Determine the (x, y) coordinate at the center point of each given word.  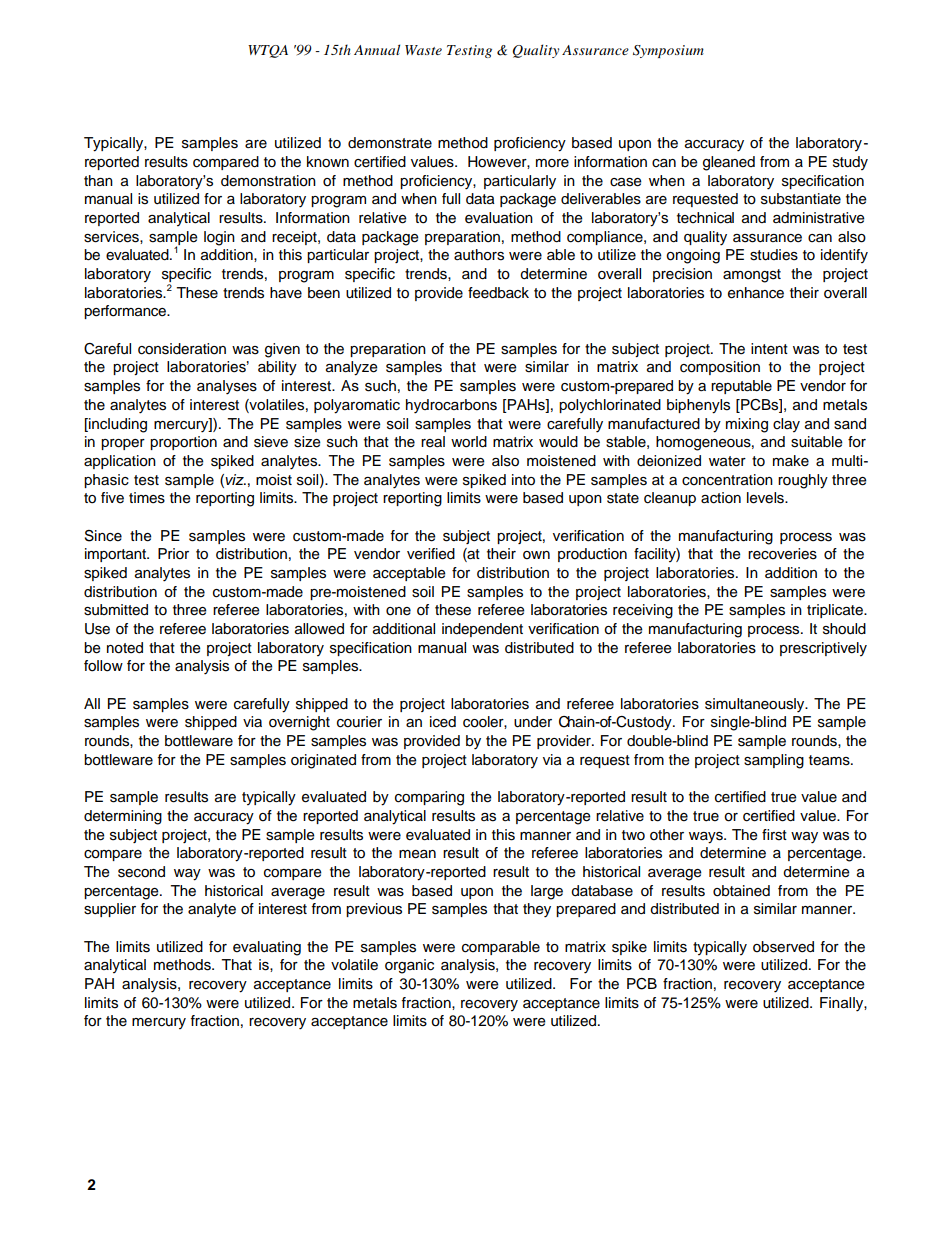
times (147, 498)
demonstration (268, 181)
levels (766, 498)
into (523, 480)
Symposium (668, 51)
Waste (423, 50)
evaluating (267, 948)
